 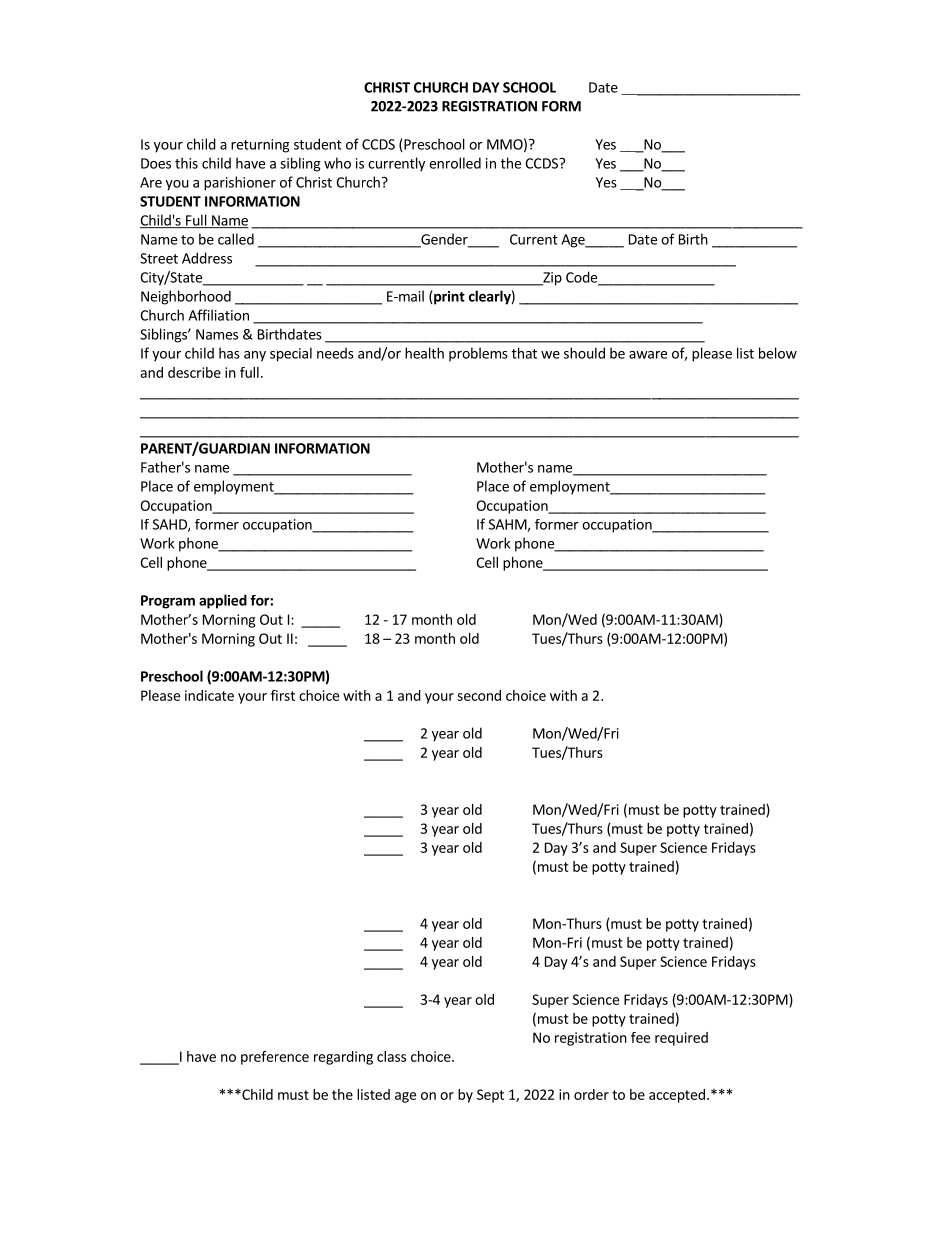 I want to click on parishioner, so click(x=240, y=183).
